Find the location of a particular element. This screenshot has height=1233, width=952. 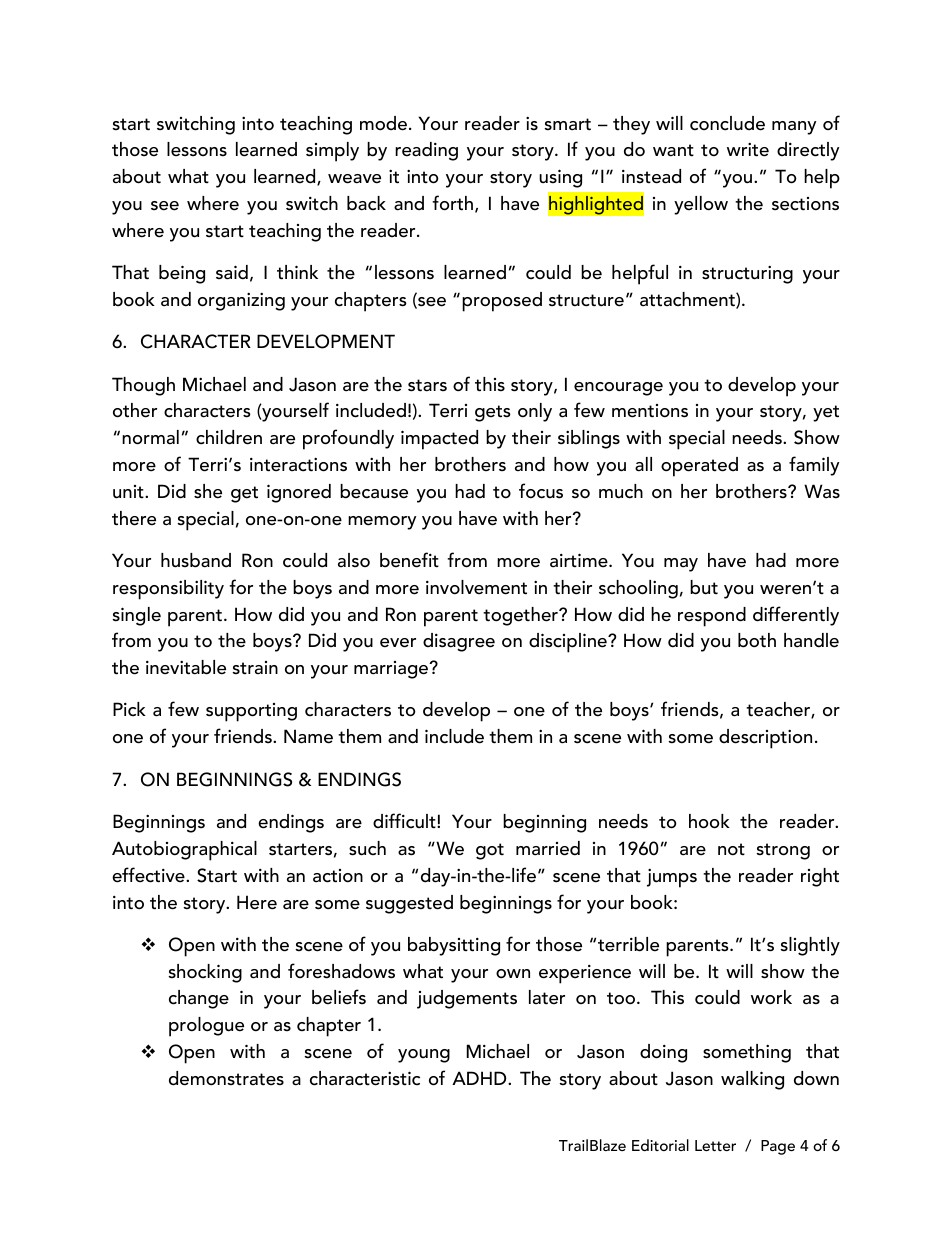

ADHD is located at coordinates (480, 1078).
